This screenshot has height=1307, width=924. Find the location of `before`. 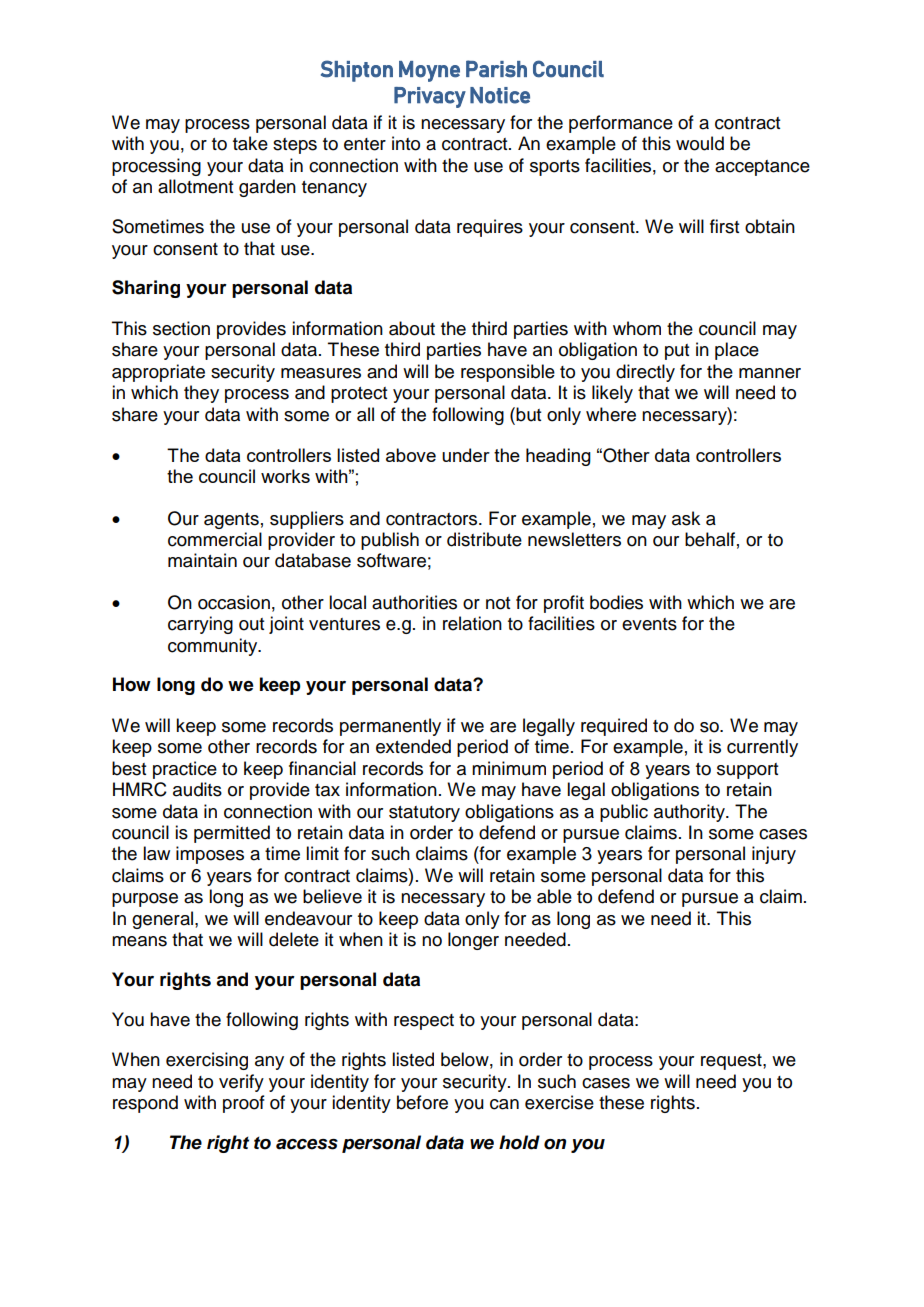

before is located at coordinates (422, 1102).
